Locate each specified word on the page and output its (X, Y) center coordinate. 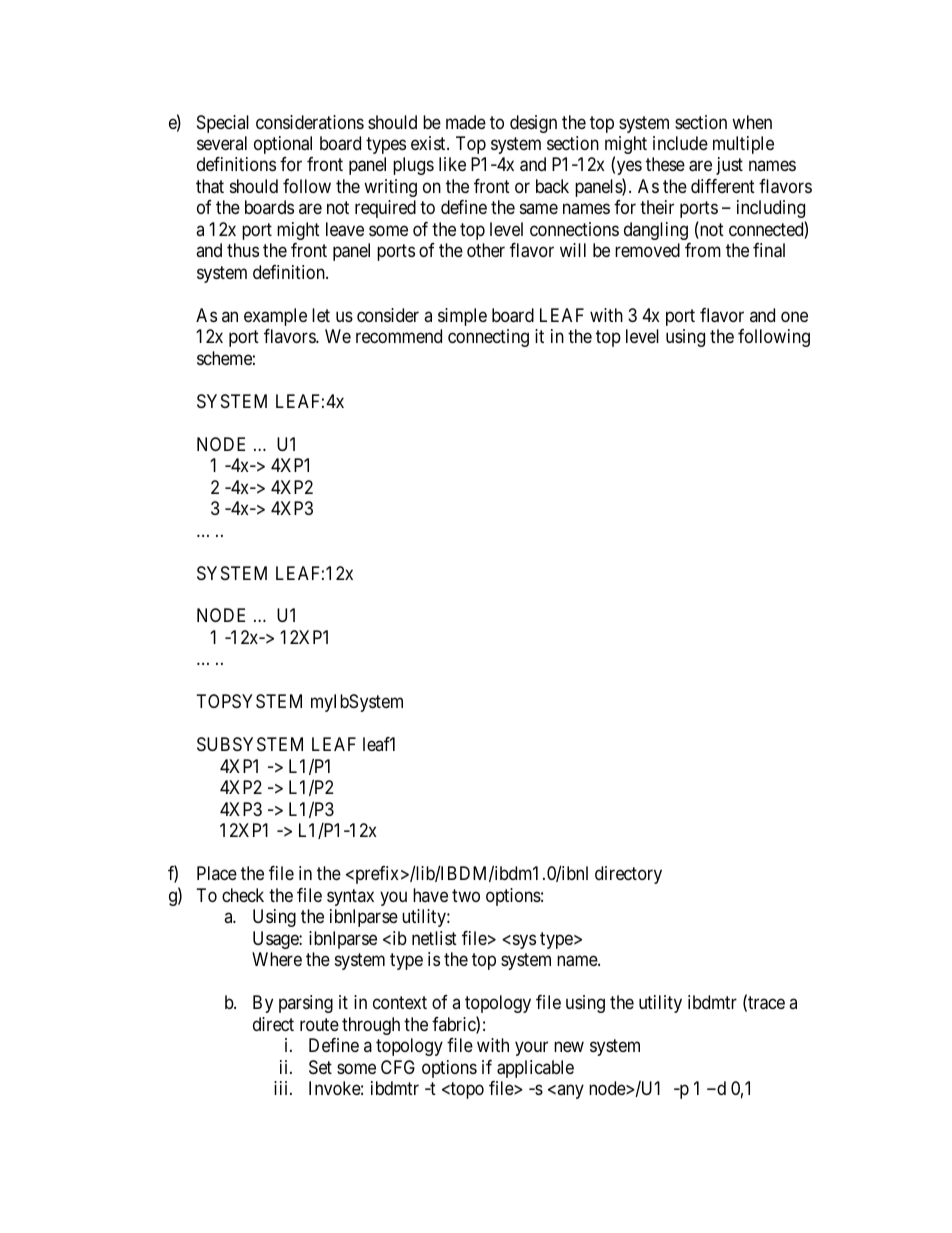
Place (217, 873)
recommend (399, 336)
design (533, 124)
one (794, 316)
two (466, 895)
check (243, 895)
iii (282, 1088)
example (275, 317)
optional (283, 145)
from (703, 250)
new (569, 1047)
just (729, 166)
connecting (488, 338)
